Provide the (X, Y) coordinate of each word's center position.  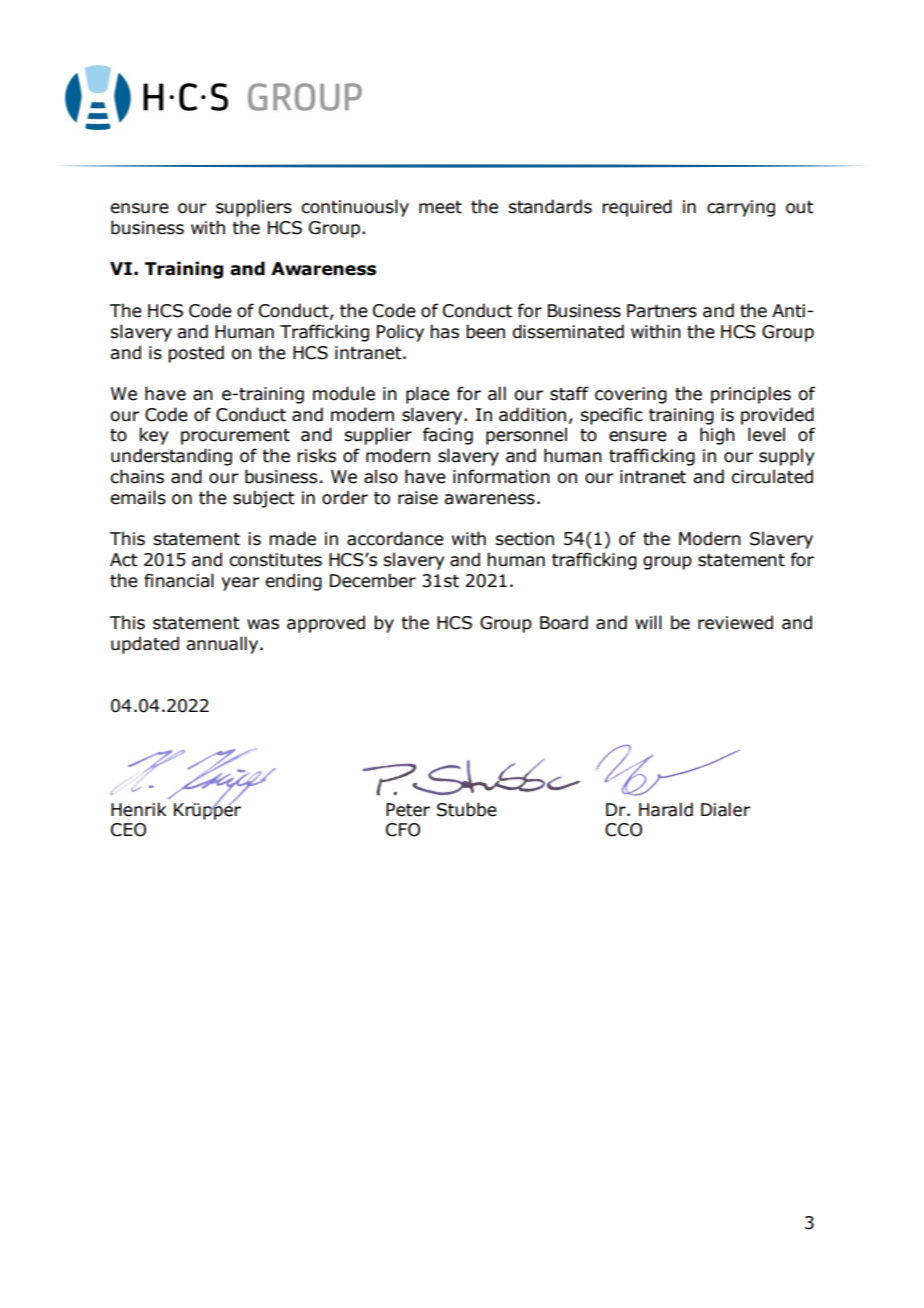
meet (440, 207)
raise (418, 498)
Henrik (139, 809)
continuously (355, 208)
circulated (772, 476)
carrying (741, 208)
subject (264, 499)
